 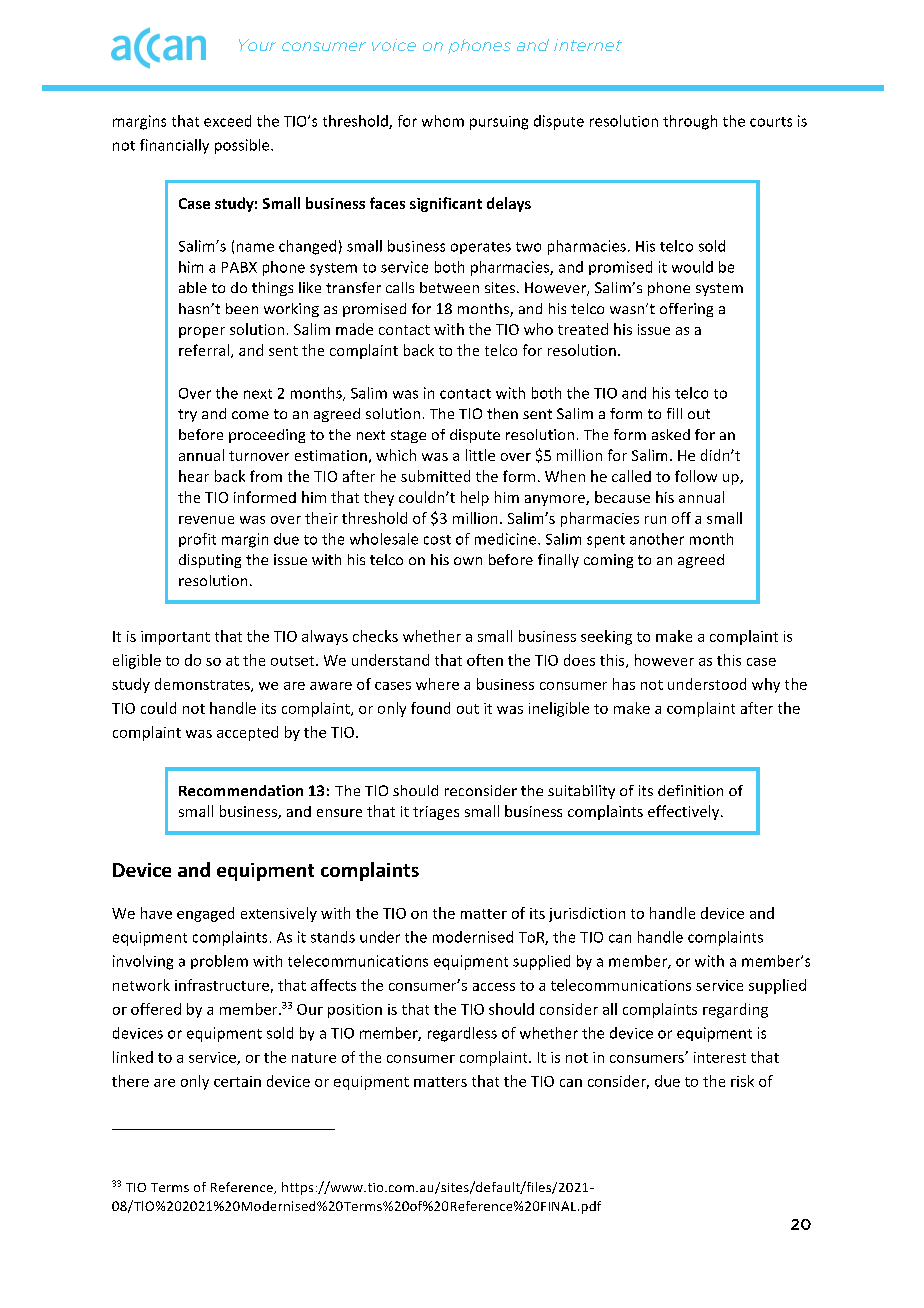 I want to click on submitted, so click(x=435, y=476).
